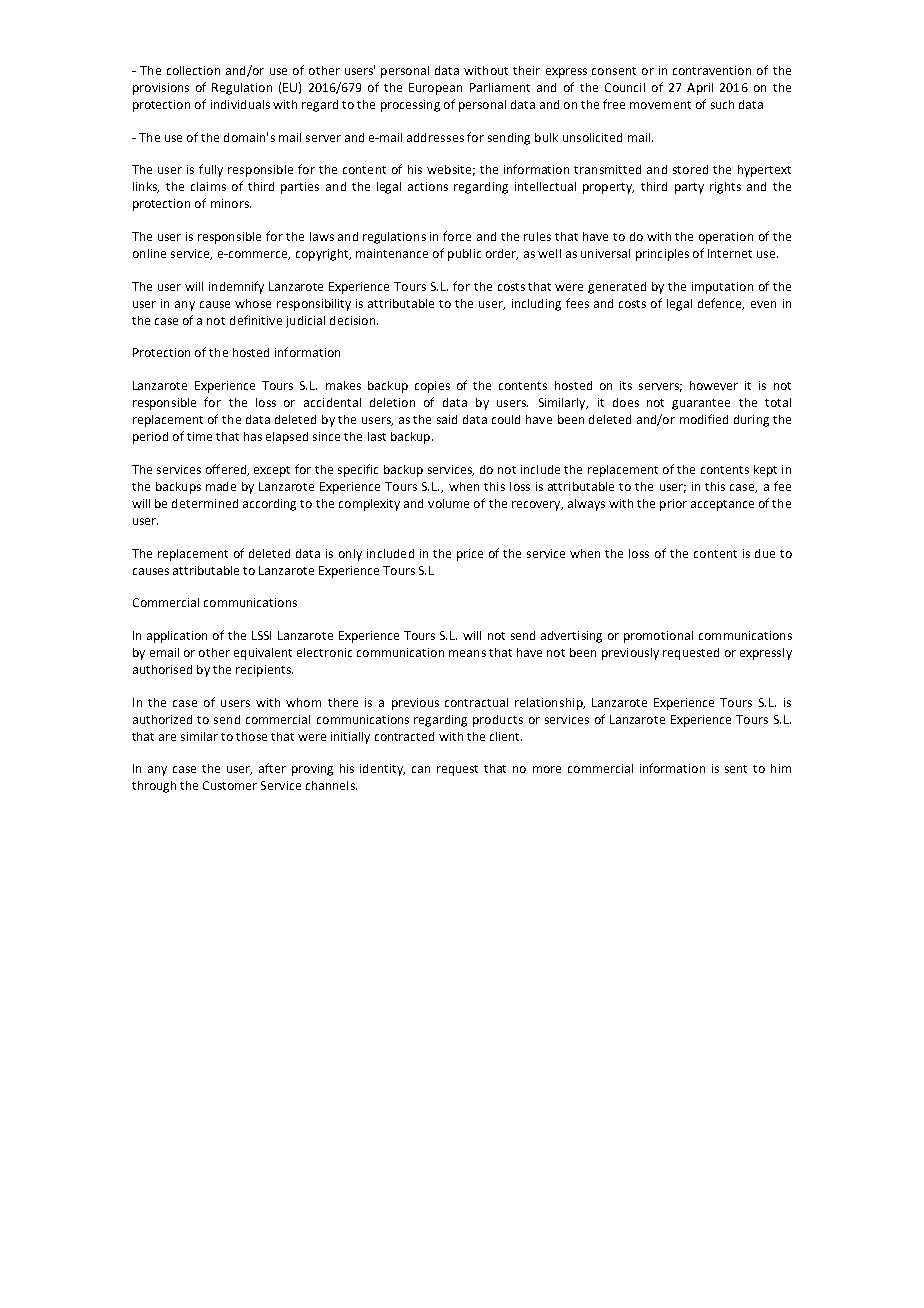  Describe the element at coordinates (435, 89) in the screenshot. I see `European` at that location.
